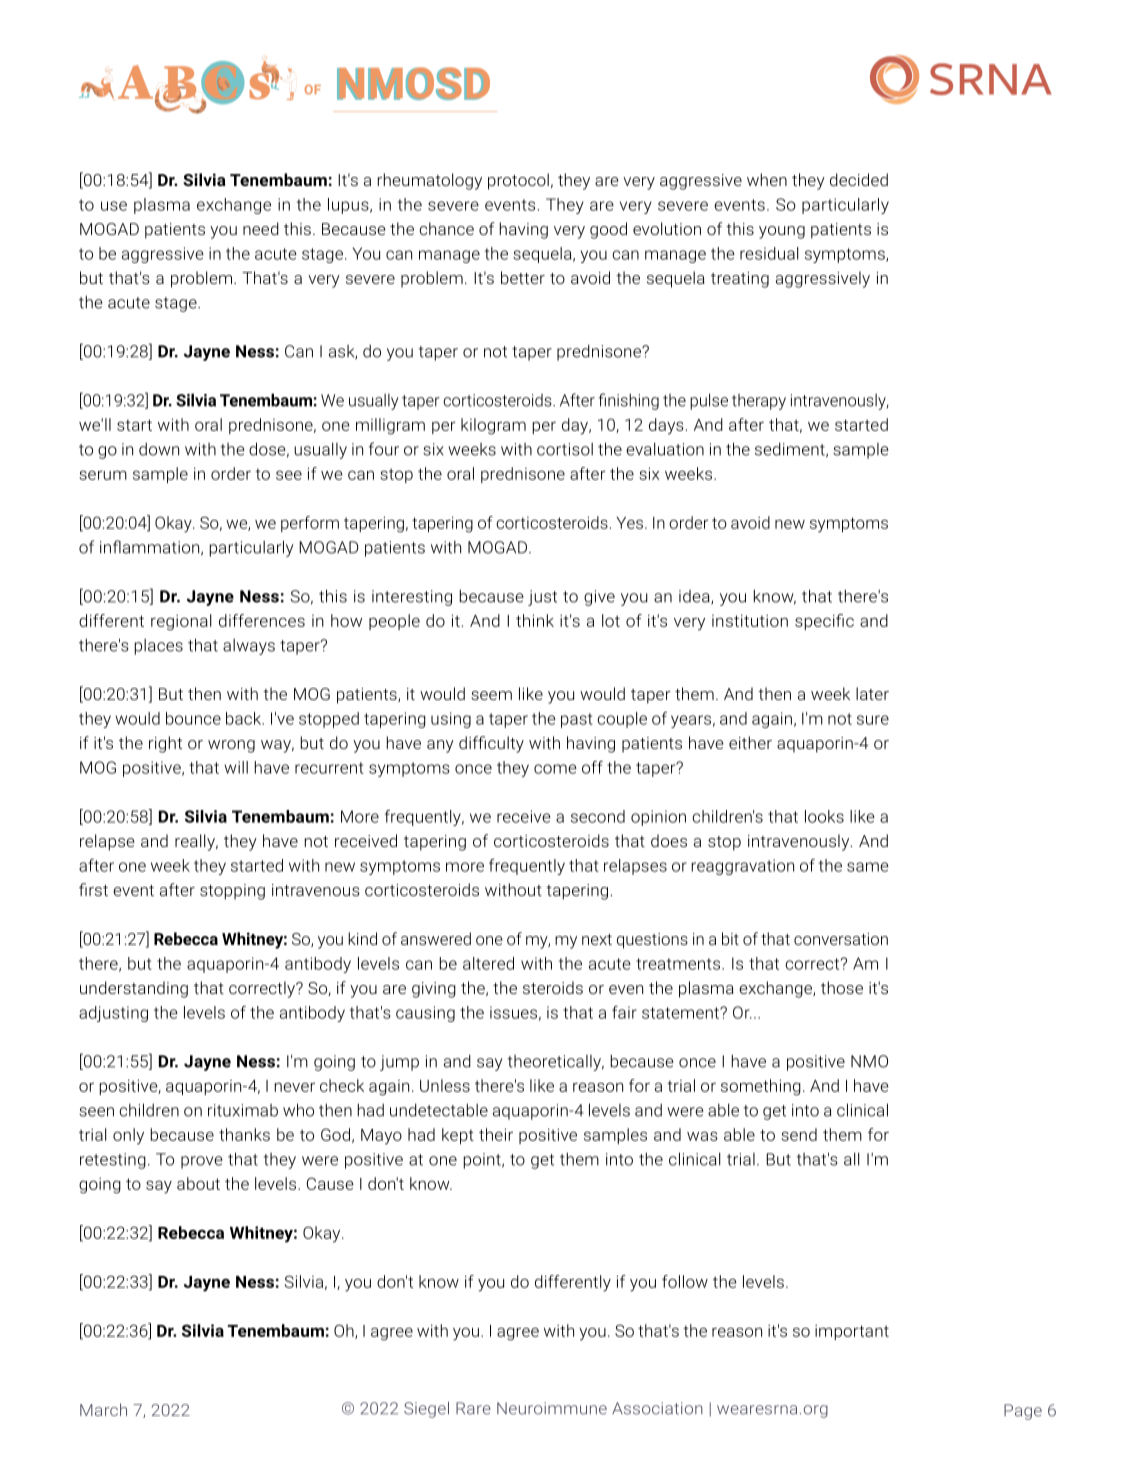 The image size is (1135, 1469). I want to click on important, so click(852, 1332).
